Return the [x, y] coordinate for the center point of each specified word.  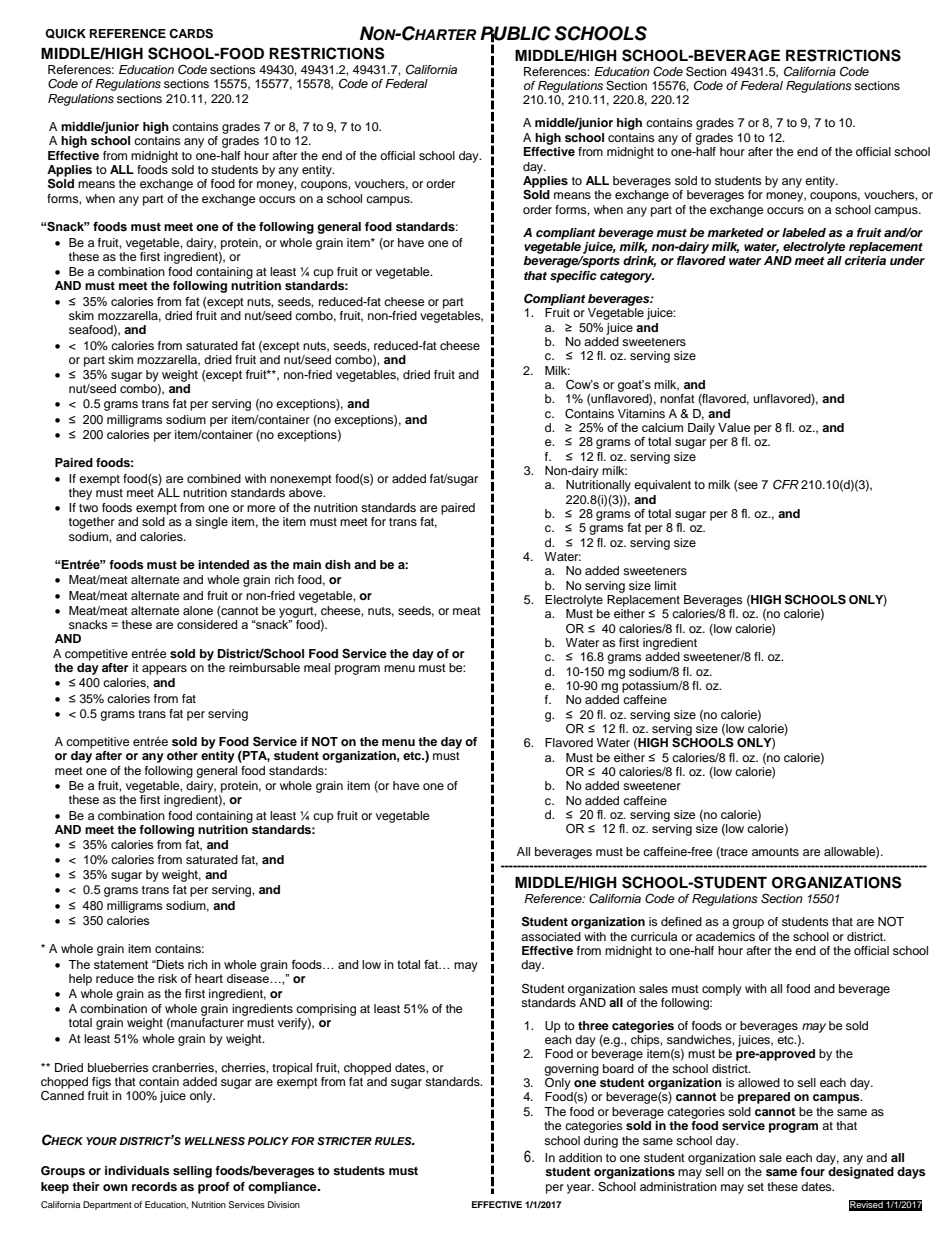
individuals [137, 1170]
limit [666, 585]
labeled [804, 232]
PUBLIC [515, 34]
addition [580, 1157]
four [812, 1171]
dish [338, 564]
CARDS [191, 34]
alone [198, 610]
